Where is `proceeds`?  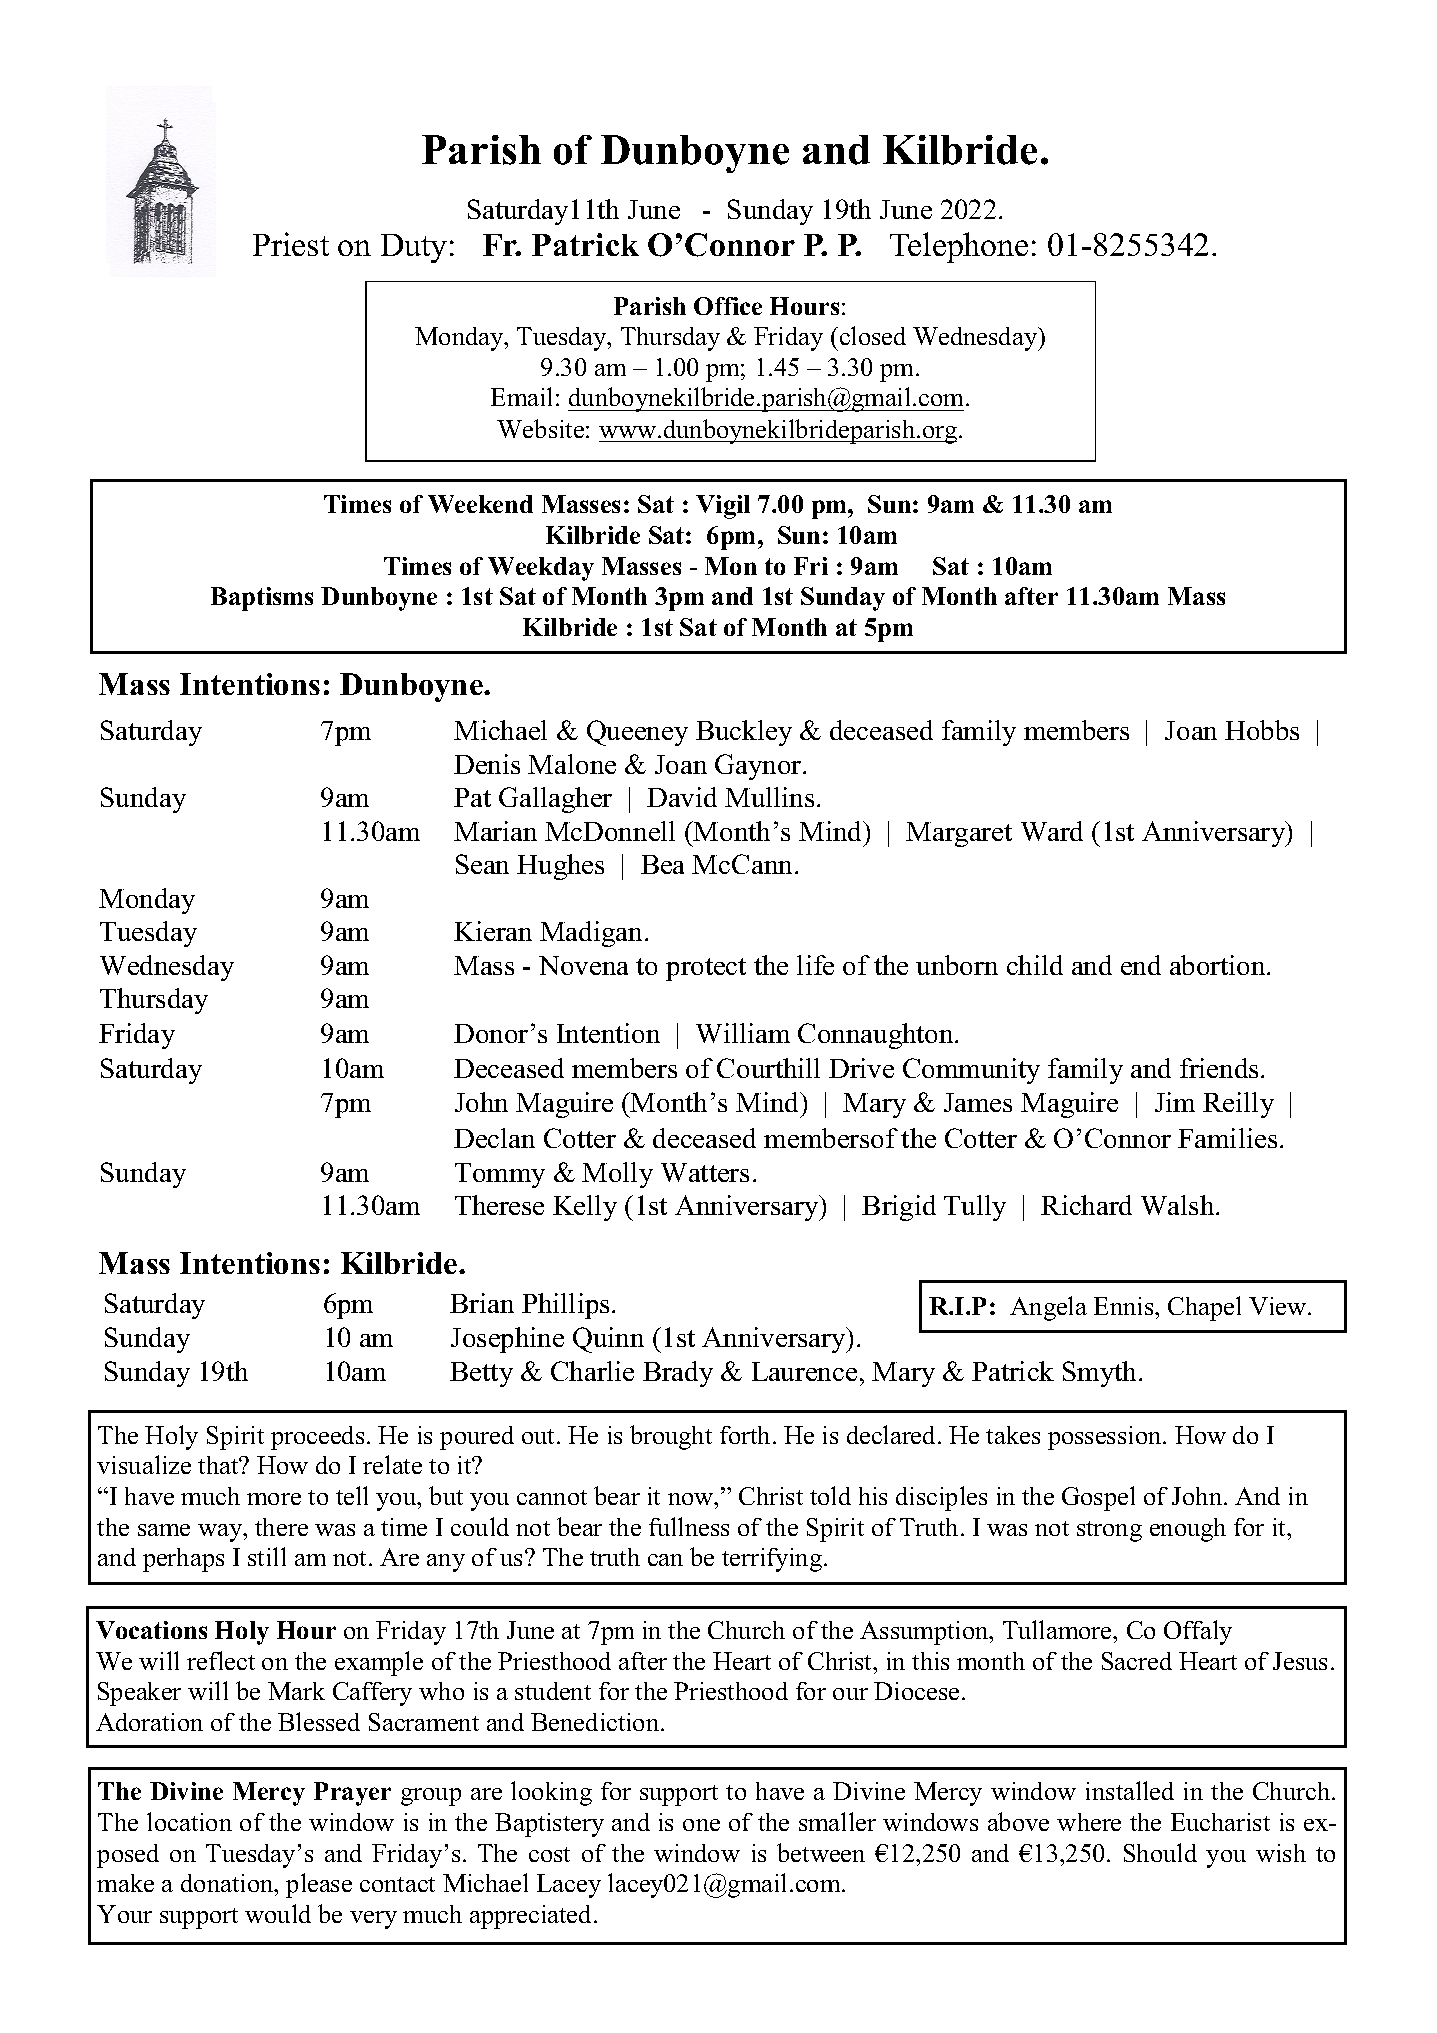
proceeds is located at coordinates (317, 1438).
